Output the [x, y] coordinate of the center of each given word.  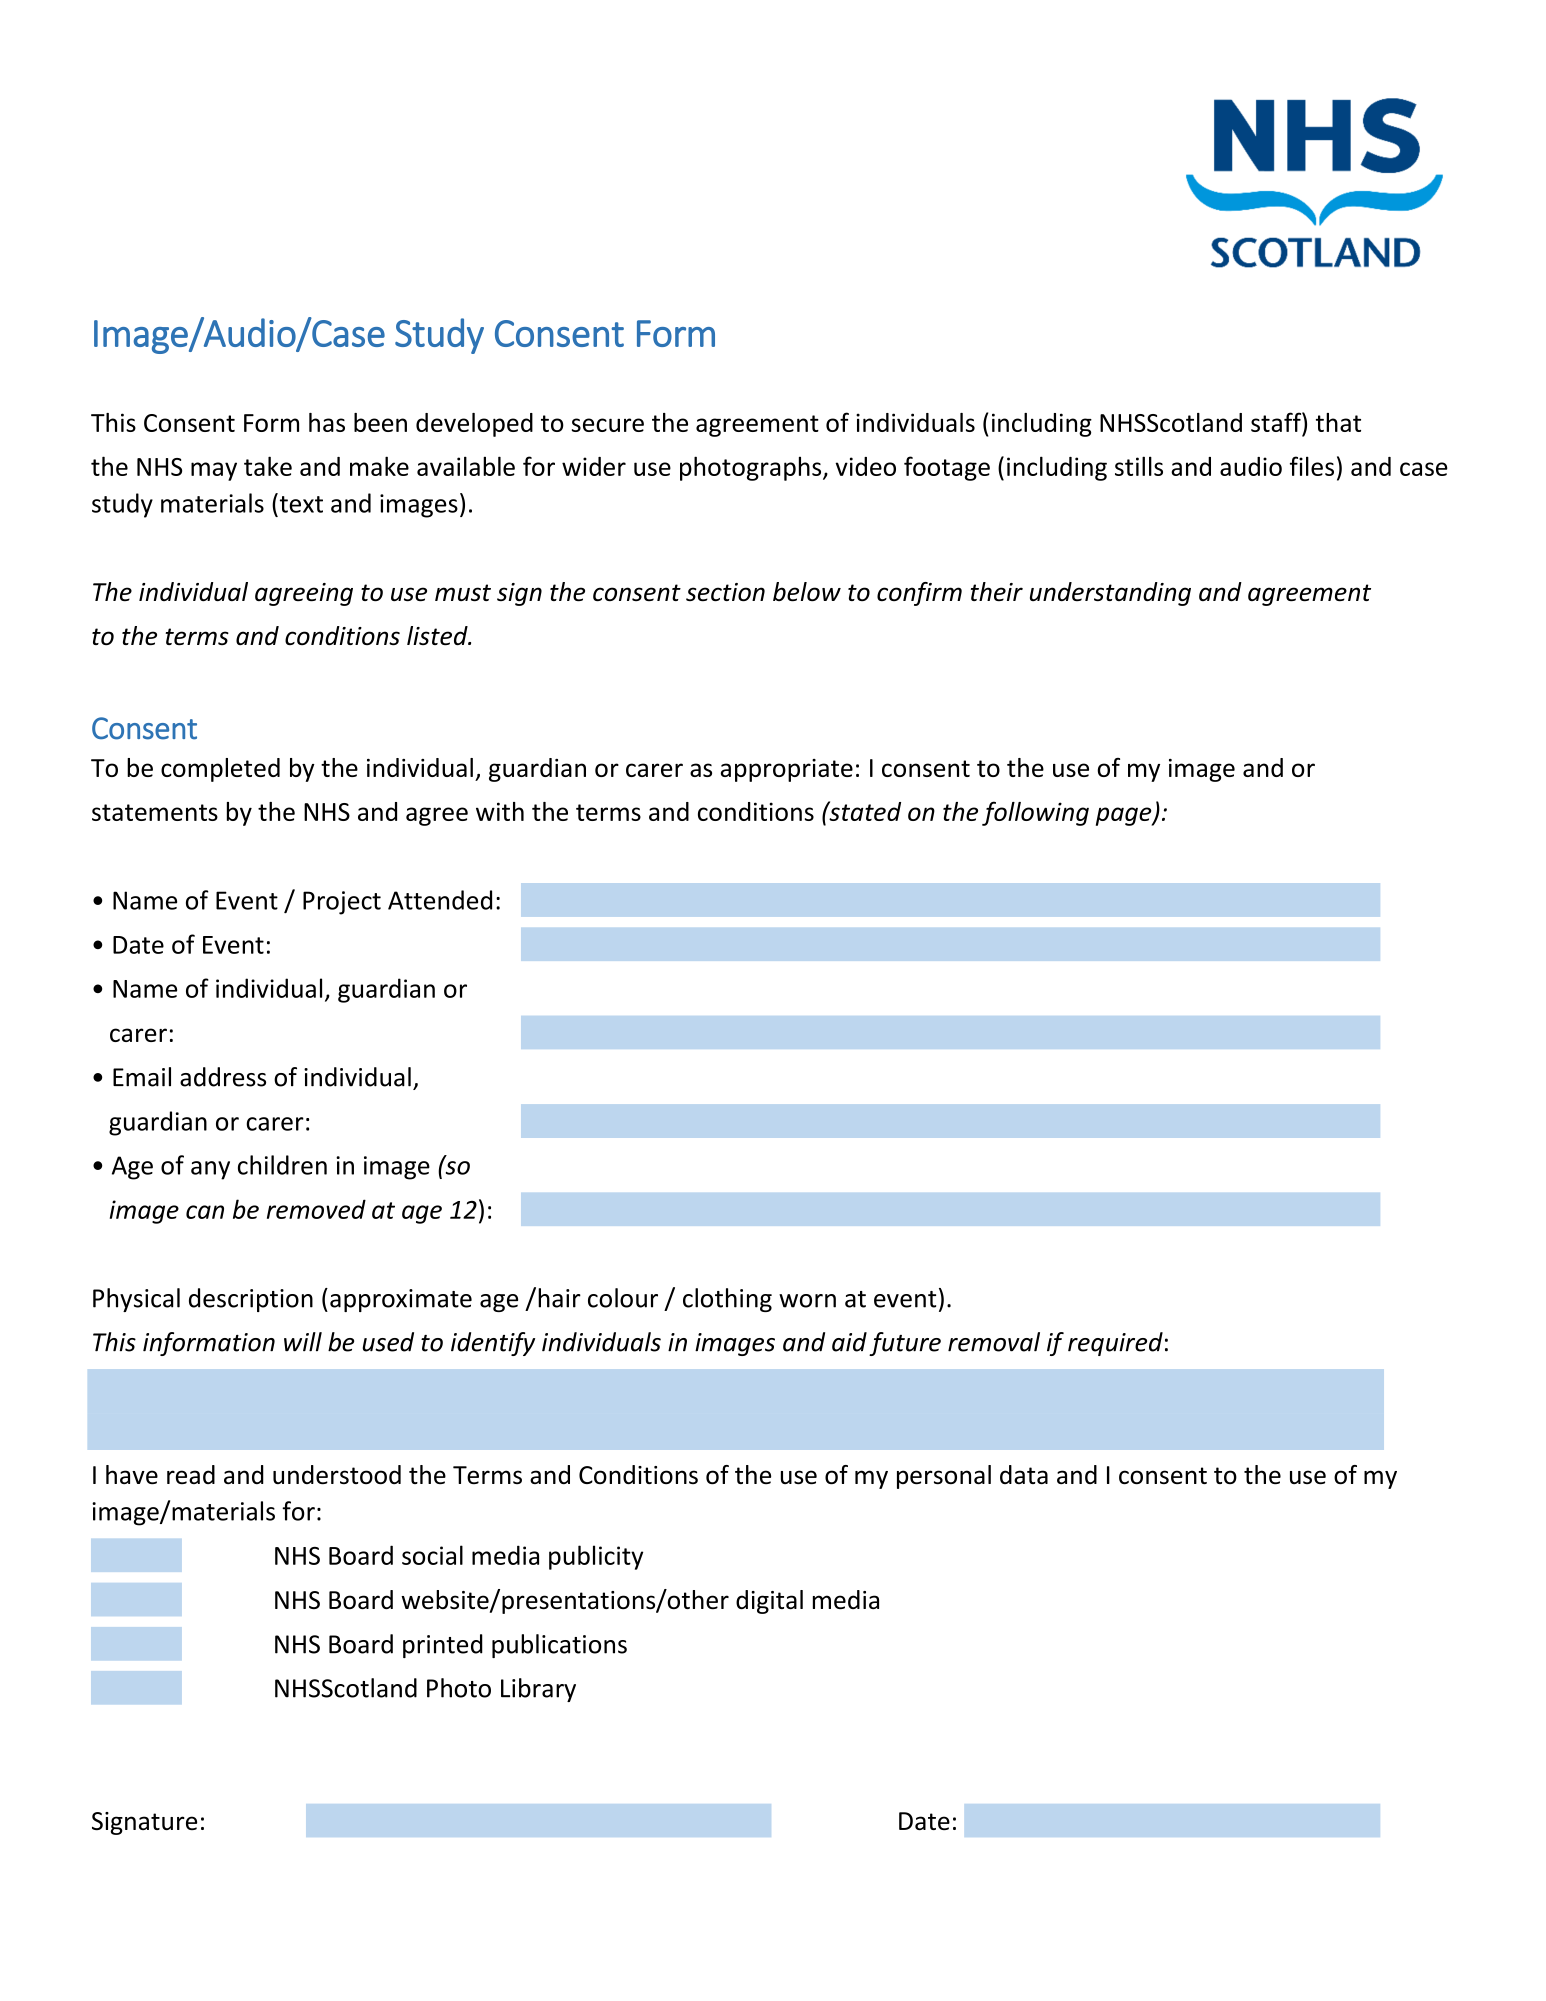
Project [342, 903]
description [251, 1300]
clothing [727, 1300]
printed [443, 1646]
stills [1139, 466]
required [1115, 1344]
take [268, 466]
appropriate [787, 770]
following [1035, 813]
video [865, 466]
